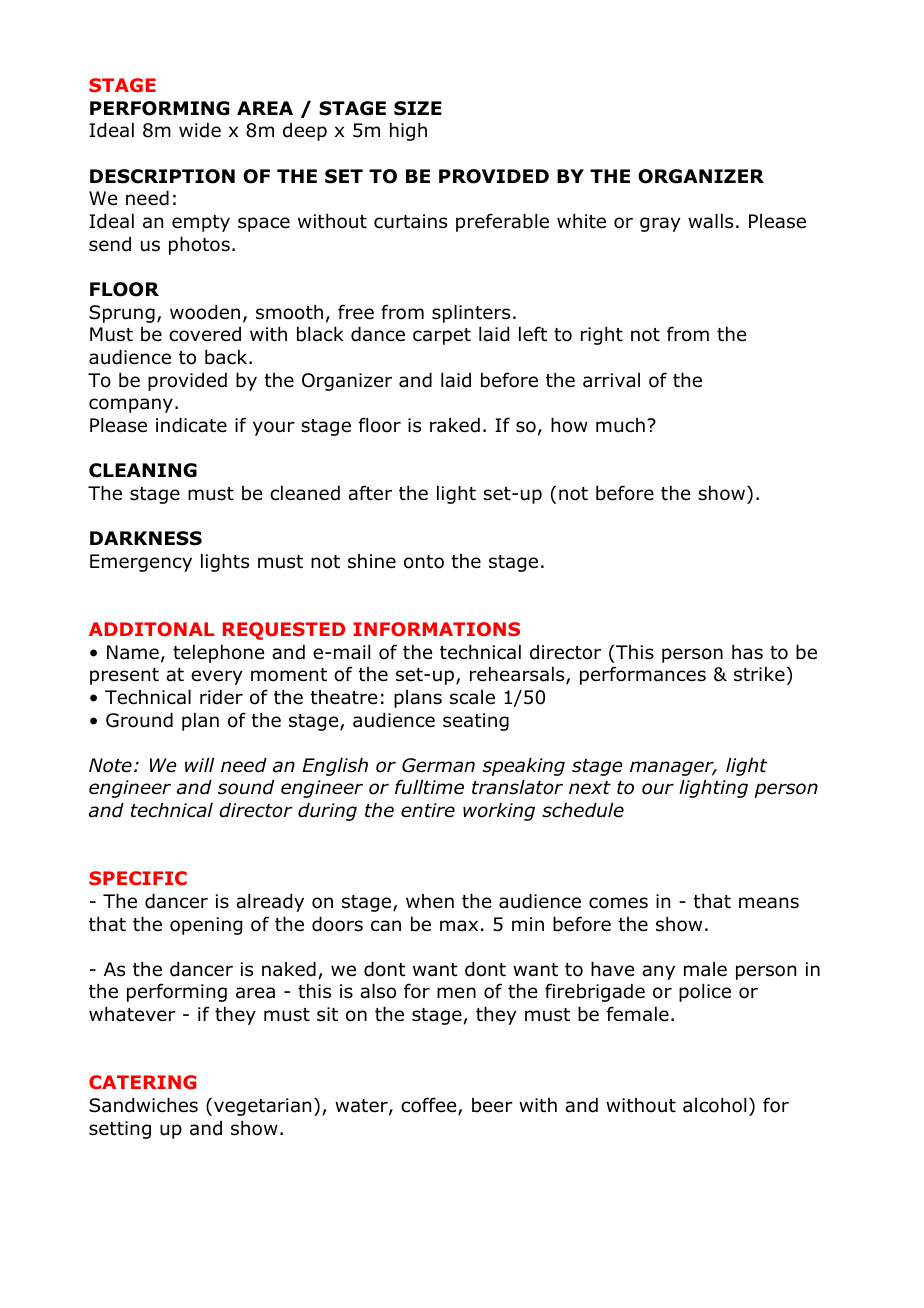  Describe the element at coordinates (436, 629) in the page. I see `INFORMATIONS` at that location.
